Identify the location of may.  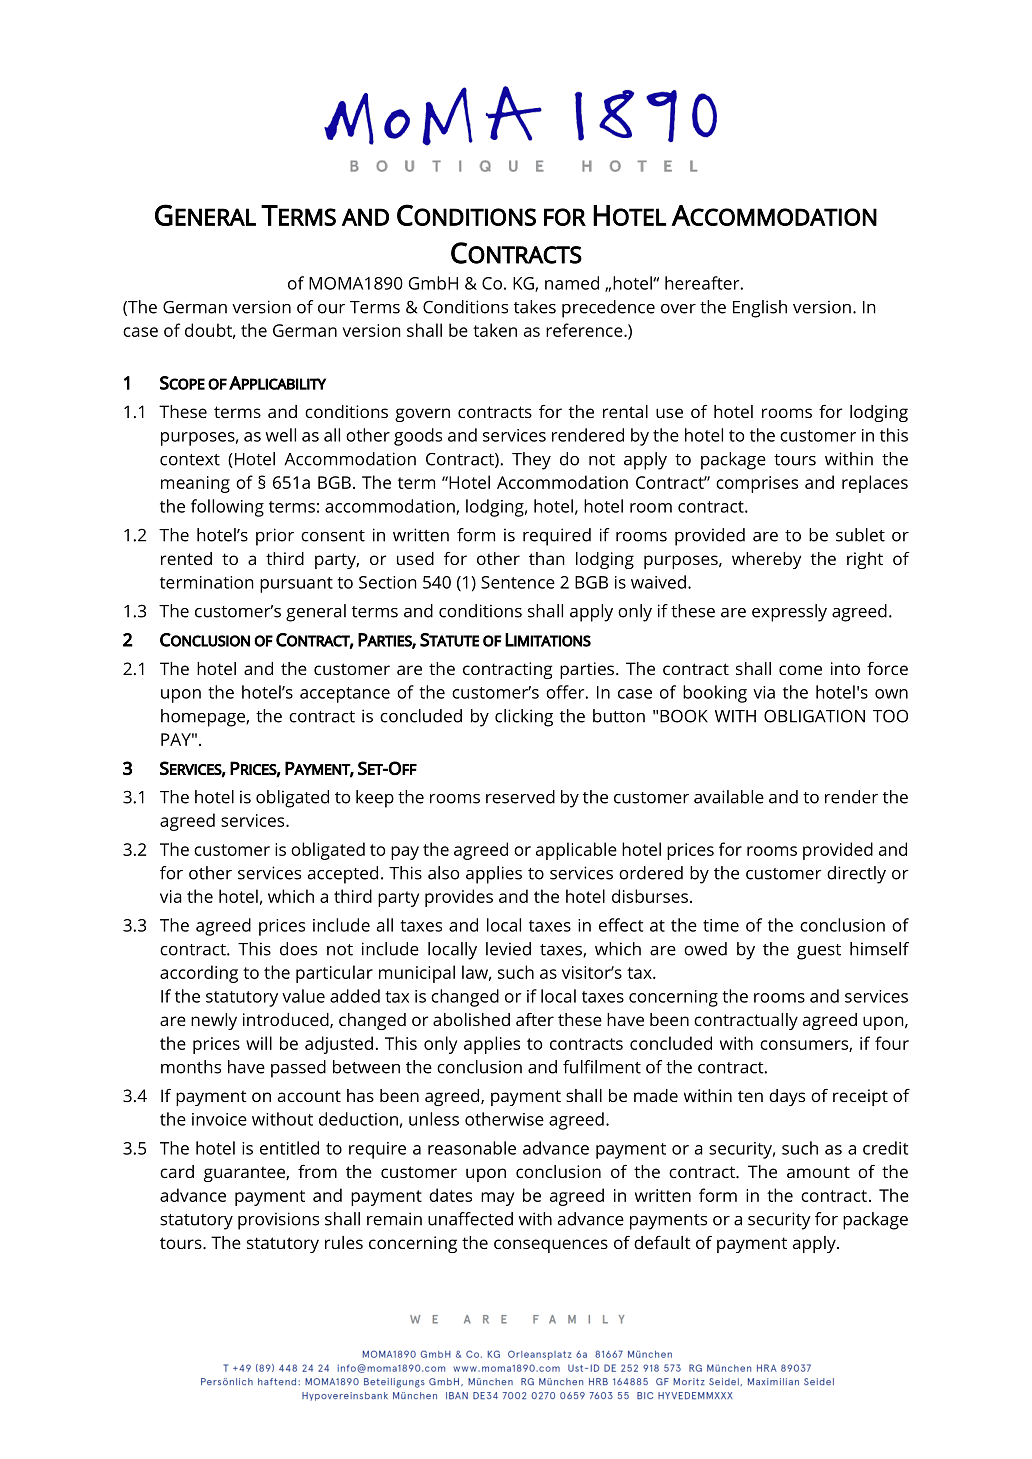
(497, 1199).
